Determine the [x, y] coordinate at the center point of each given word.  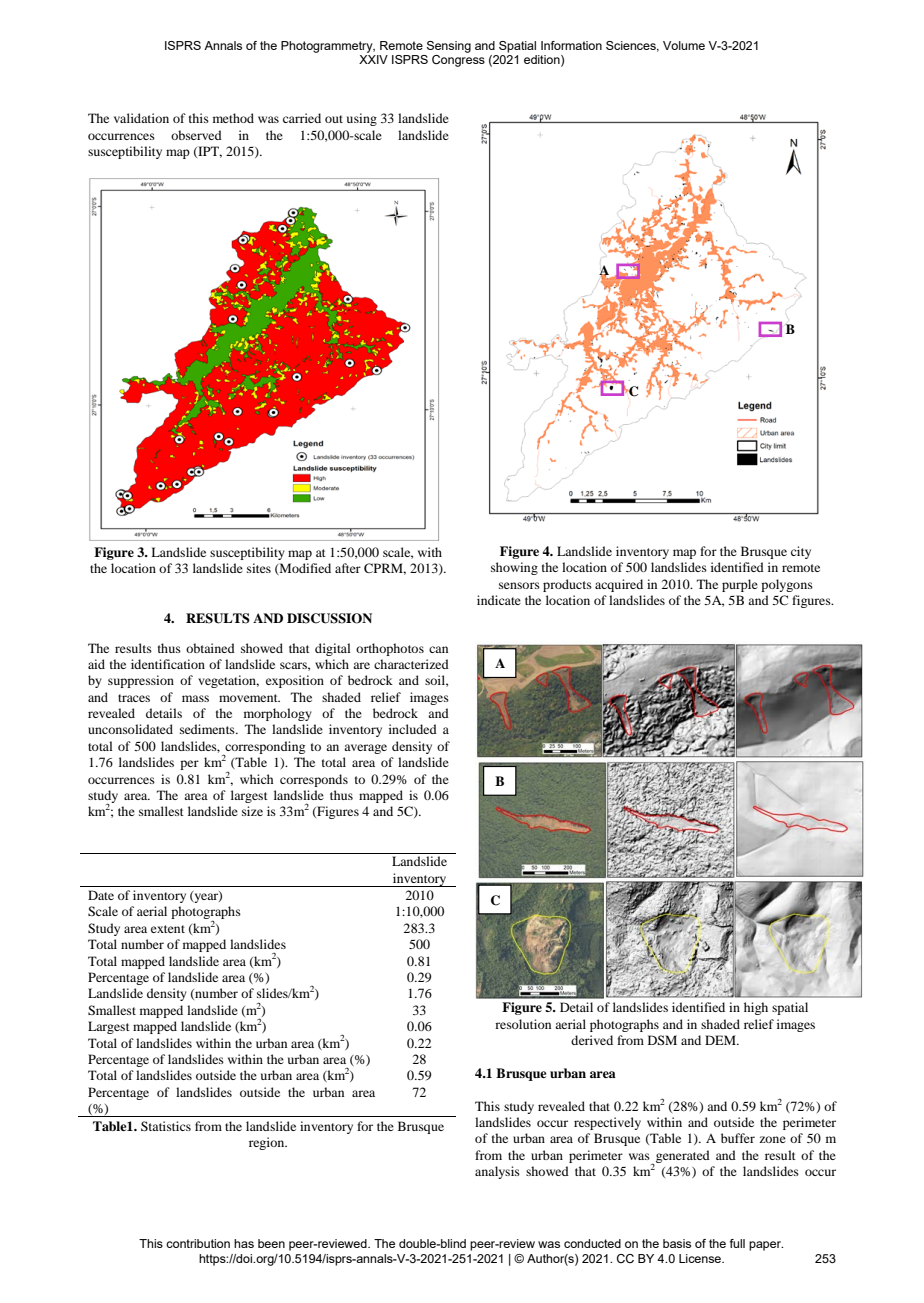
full [737, 1243]
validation [141, 118]
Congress [458, 61]
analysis [497, 1172]
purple [740, 585]
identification [168, 664]
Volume [684, 45]
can [438, 649]
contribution [198, 1243]
